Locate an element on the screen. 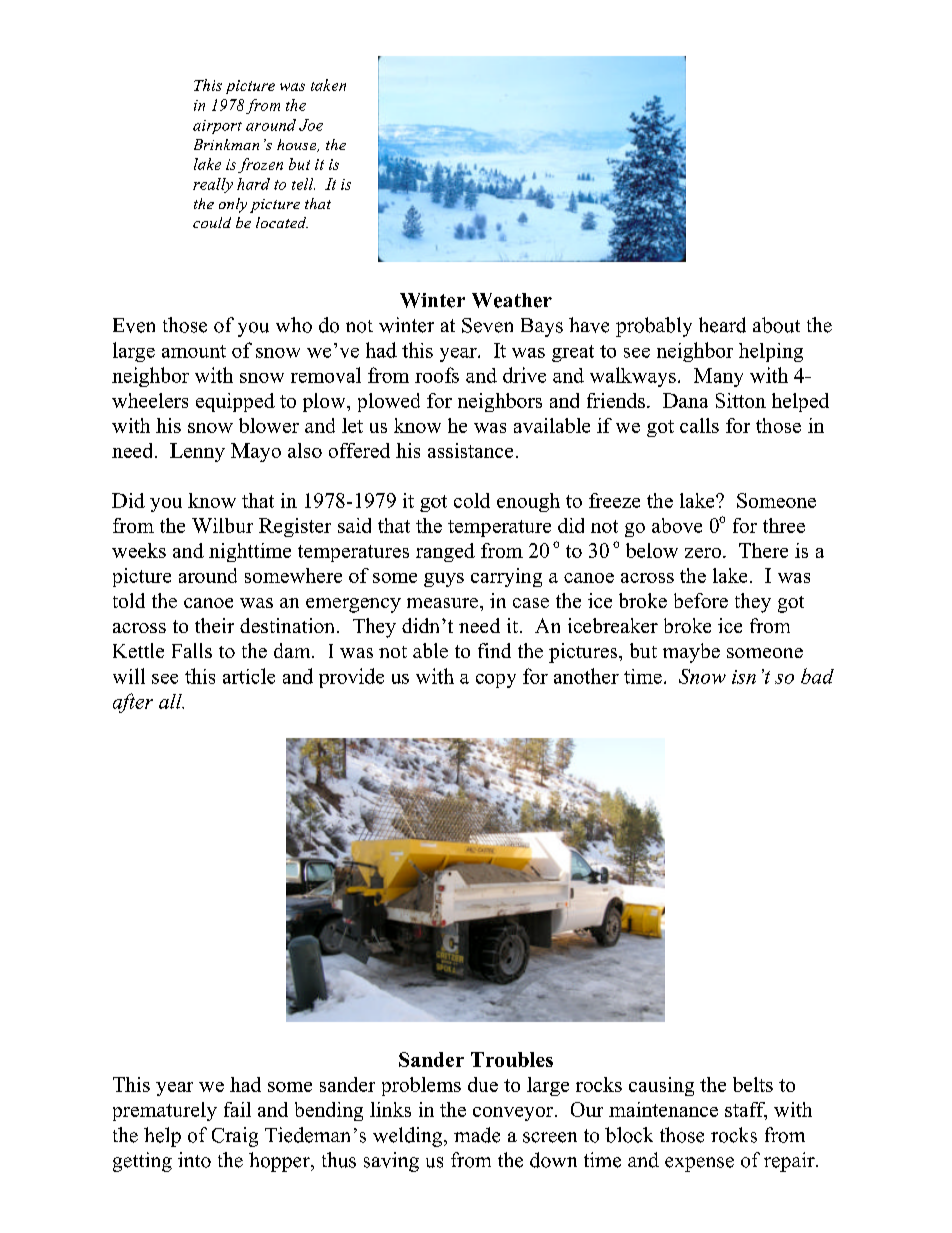 This screenshot has height=1233, width=952. their is located at coordinates (214, 625).
